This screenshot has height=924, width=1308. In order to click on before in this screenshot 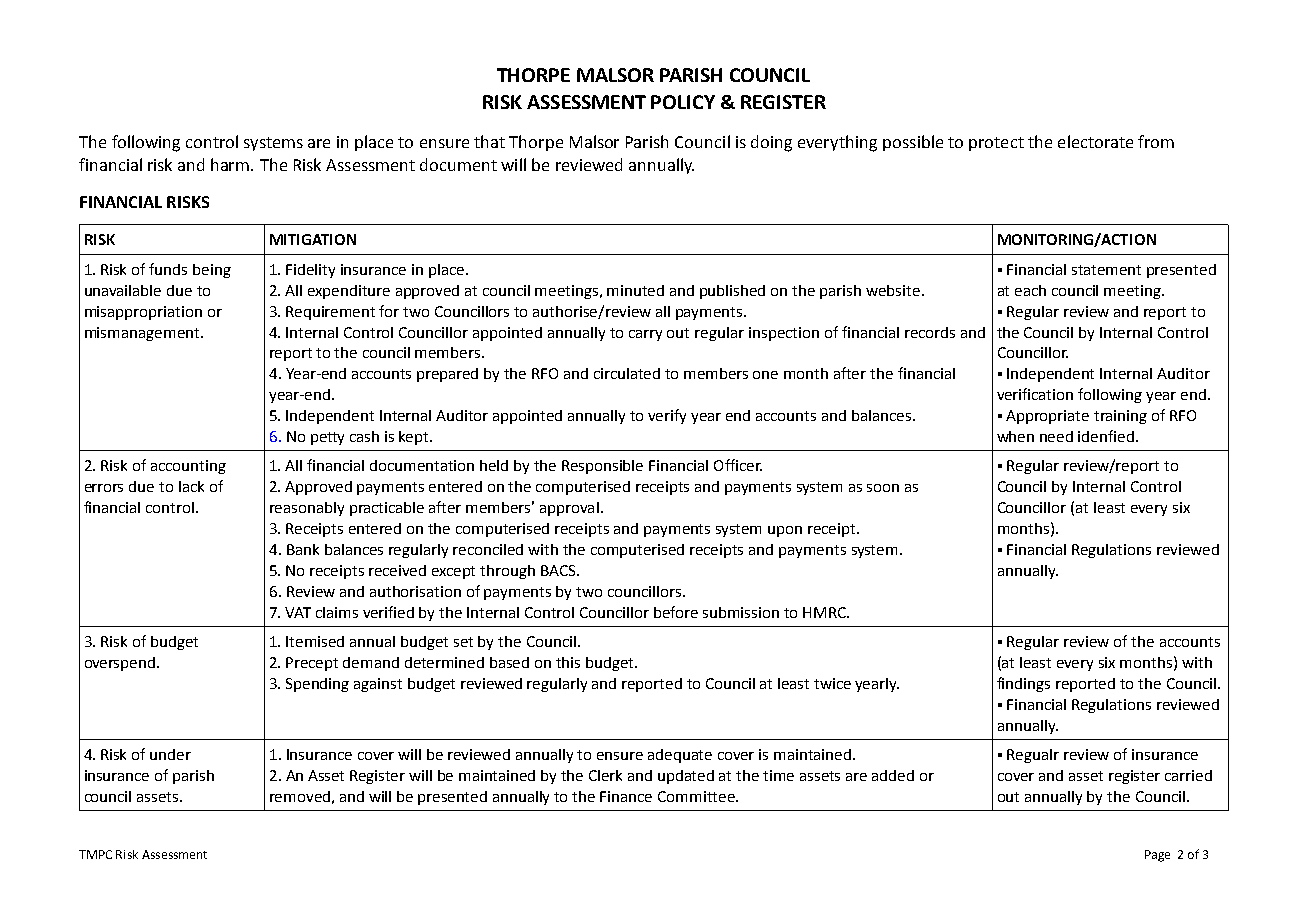, I will do `click(676, 612)`.
